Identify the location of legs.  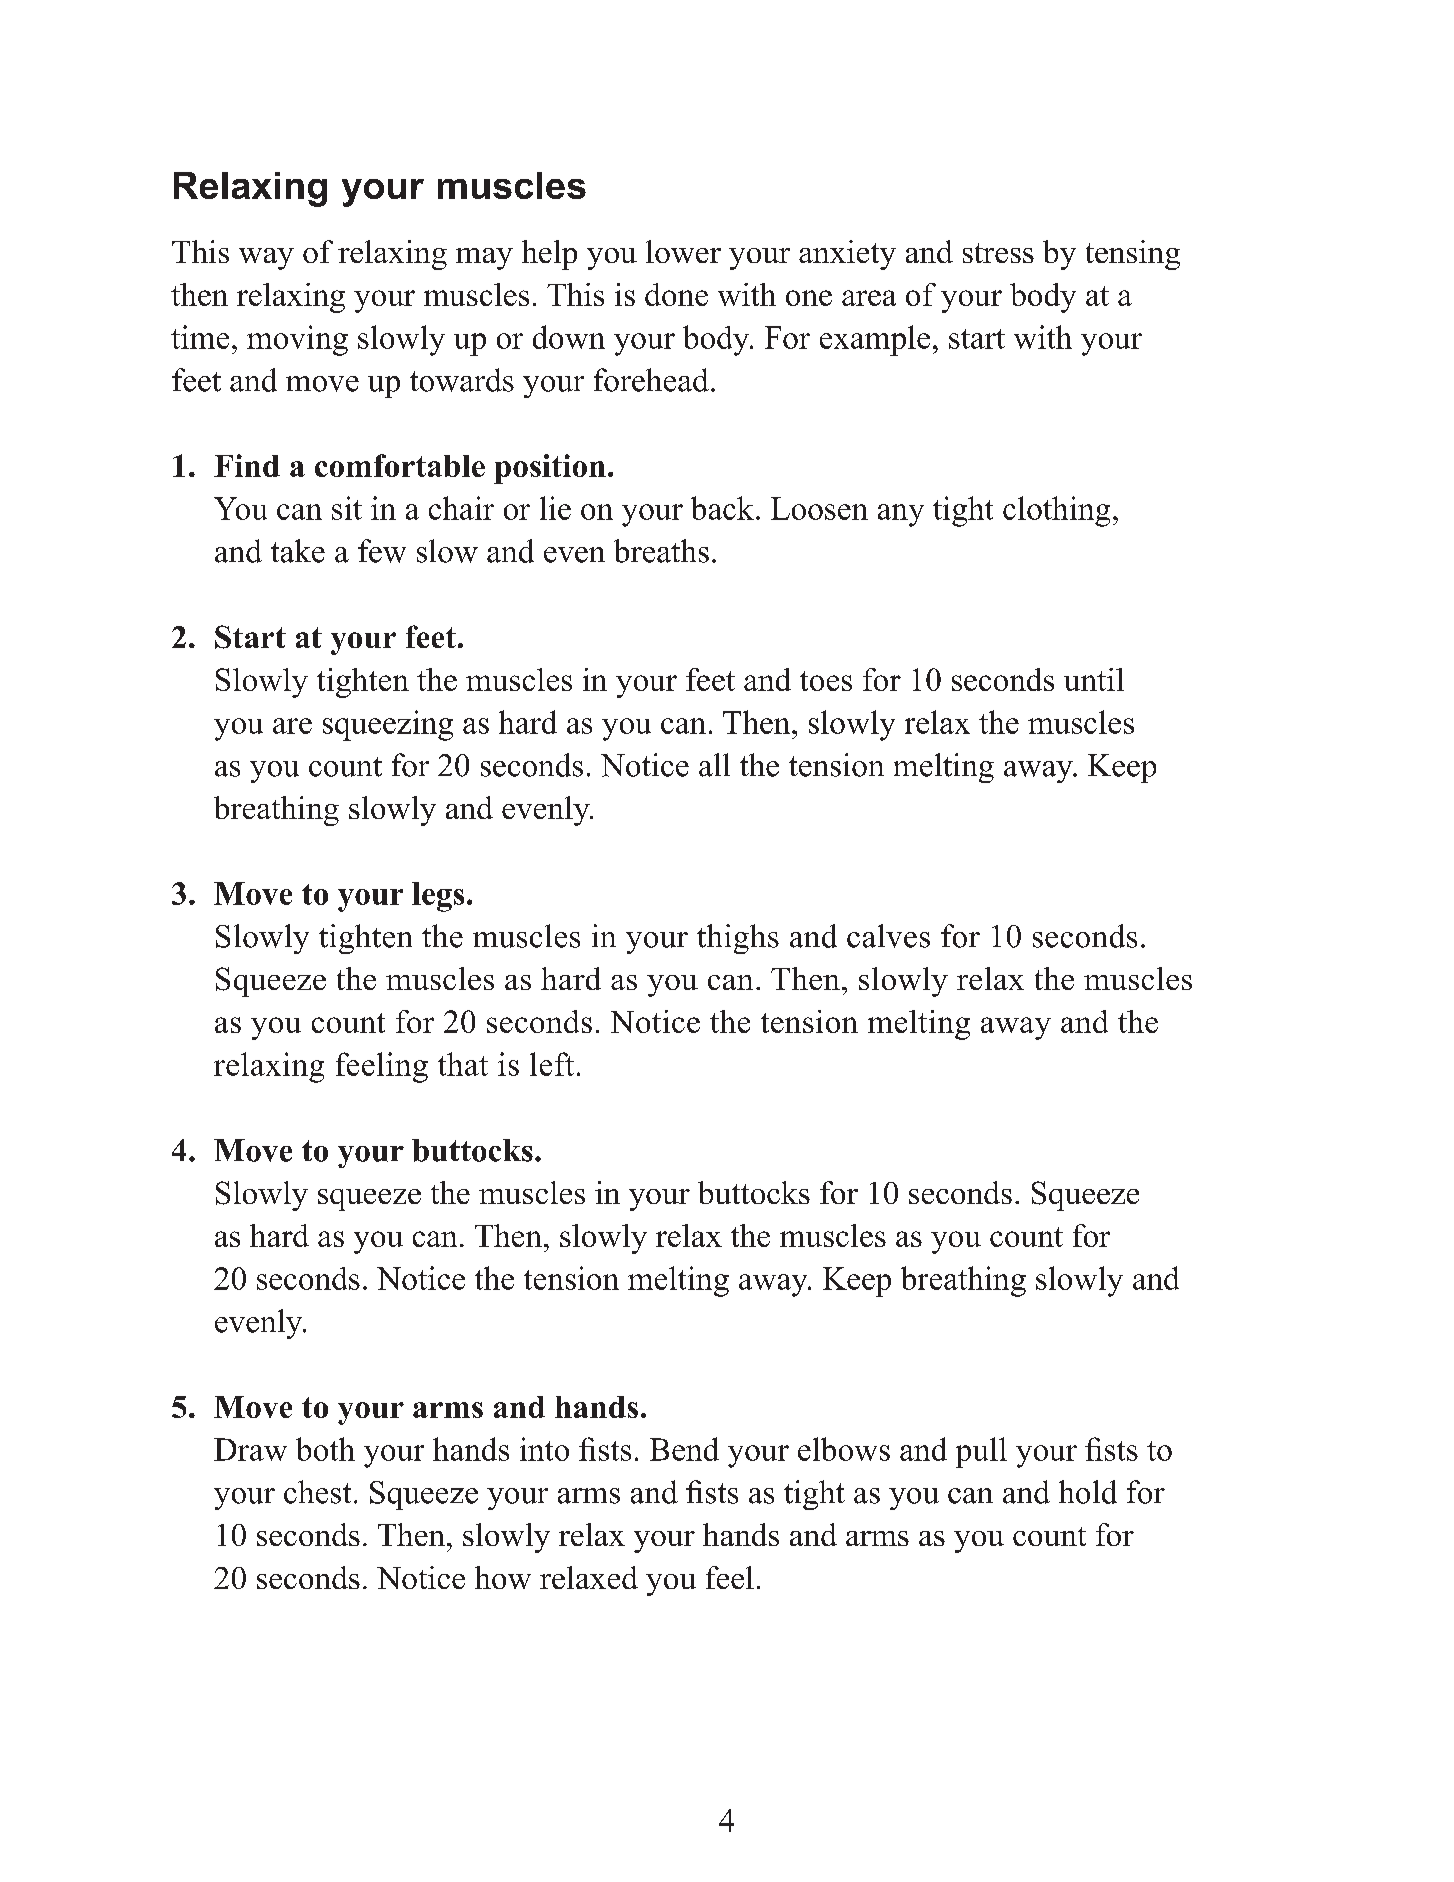
(438, 897).
